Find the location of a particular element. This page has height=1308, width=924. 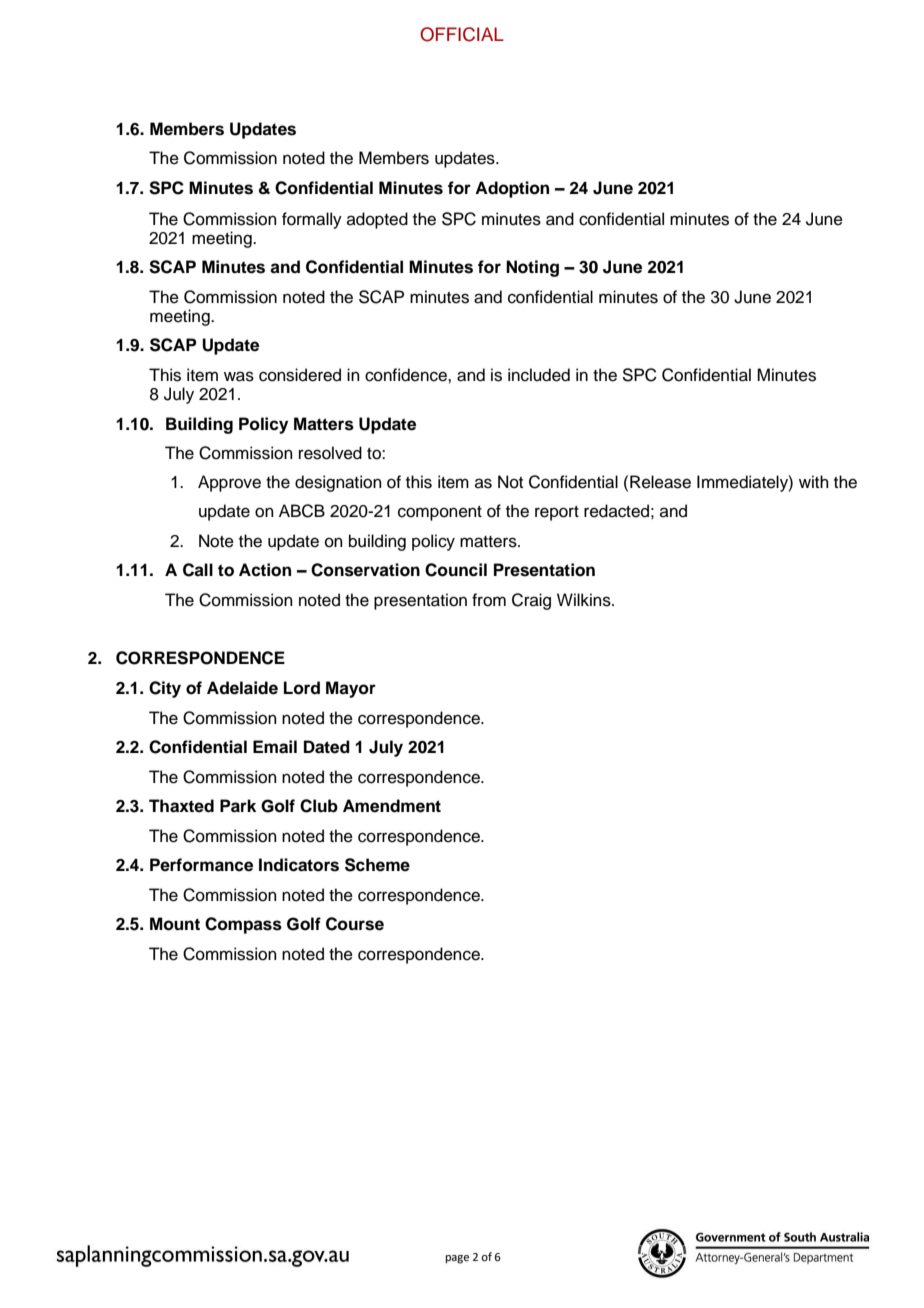

Wilkins is located at coordinates (585, 600).
